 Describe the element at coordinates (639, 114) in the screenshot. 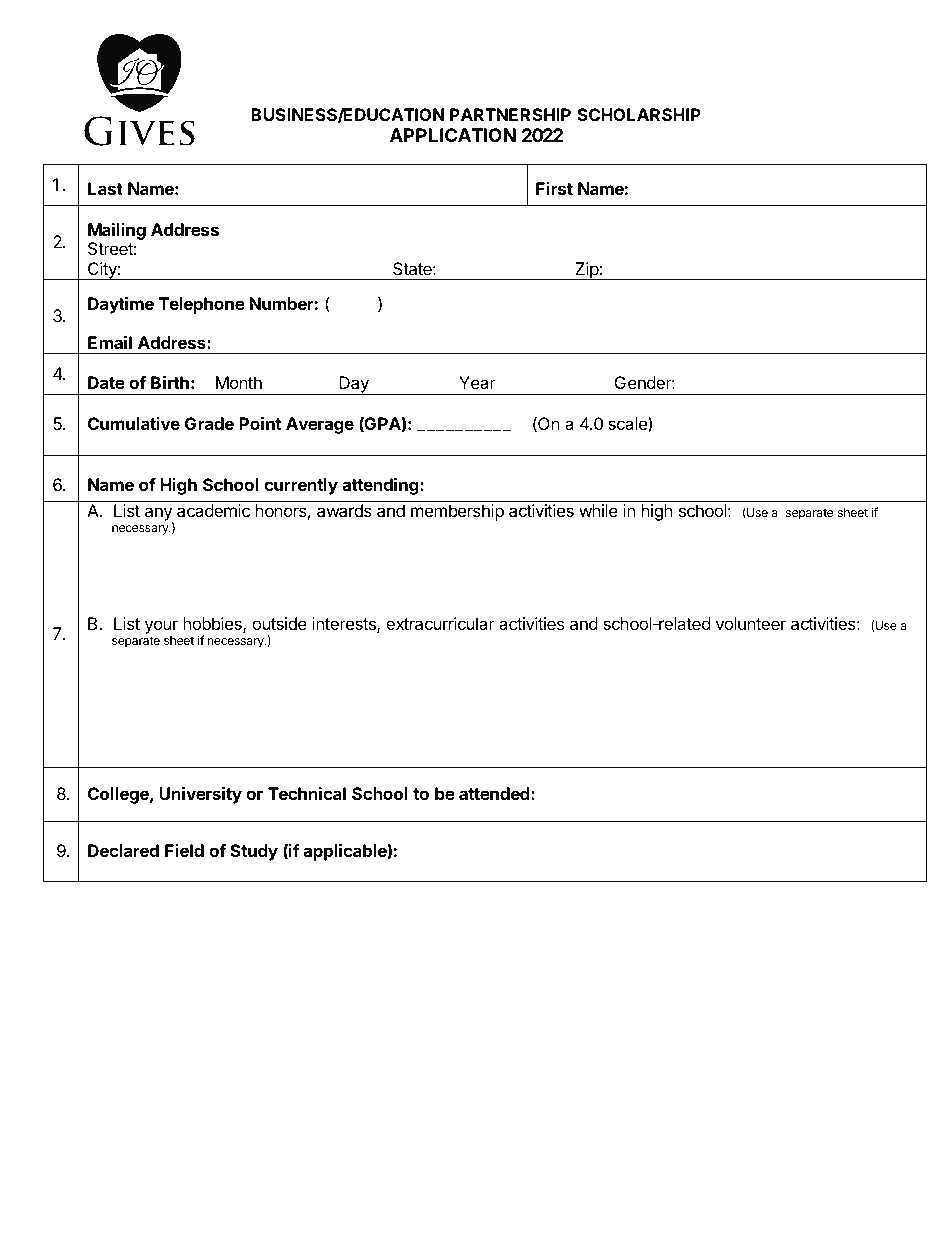

I see `SCHOLARSHIP` at that location.
